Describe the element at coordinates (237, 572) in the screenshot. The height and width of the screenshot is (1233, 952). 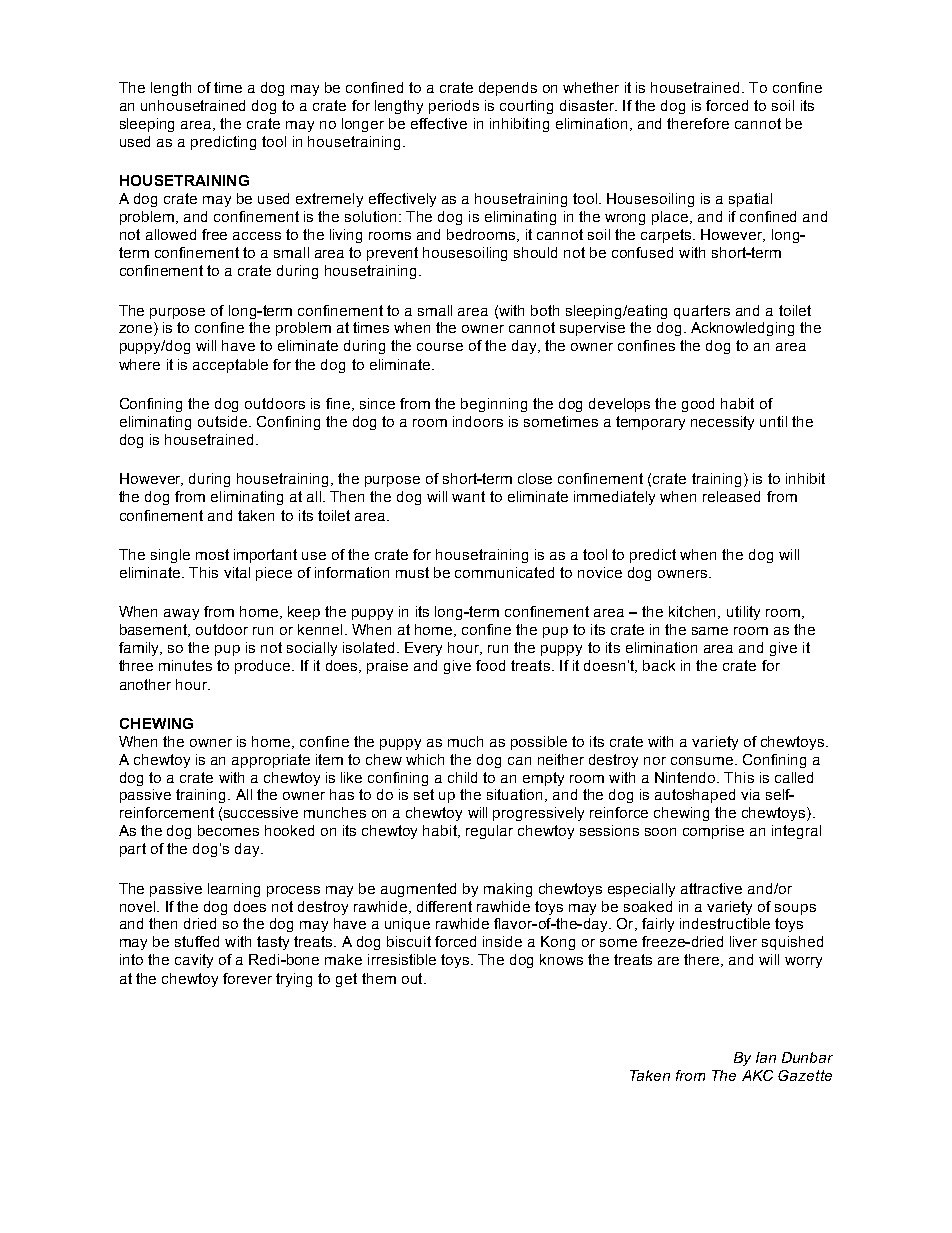
I see `vital` at that location.
